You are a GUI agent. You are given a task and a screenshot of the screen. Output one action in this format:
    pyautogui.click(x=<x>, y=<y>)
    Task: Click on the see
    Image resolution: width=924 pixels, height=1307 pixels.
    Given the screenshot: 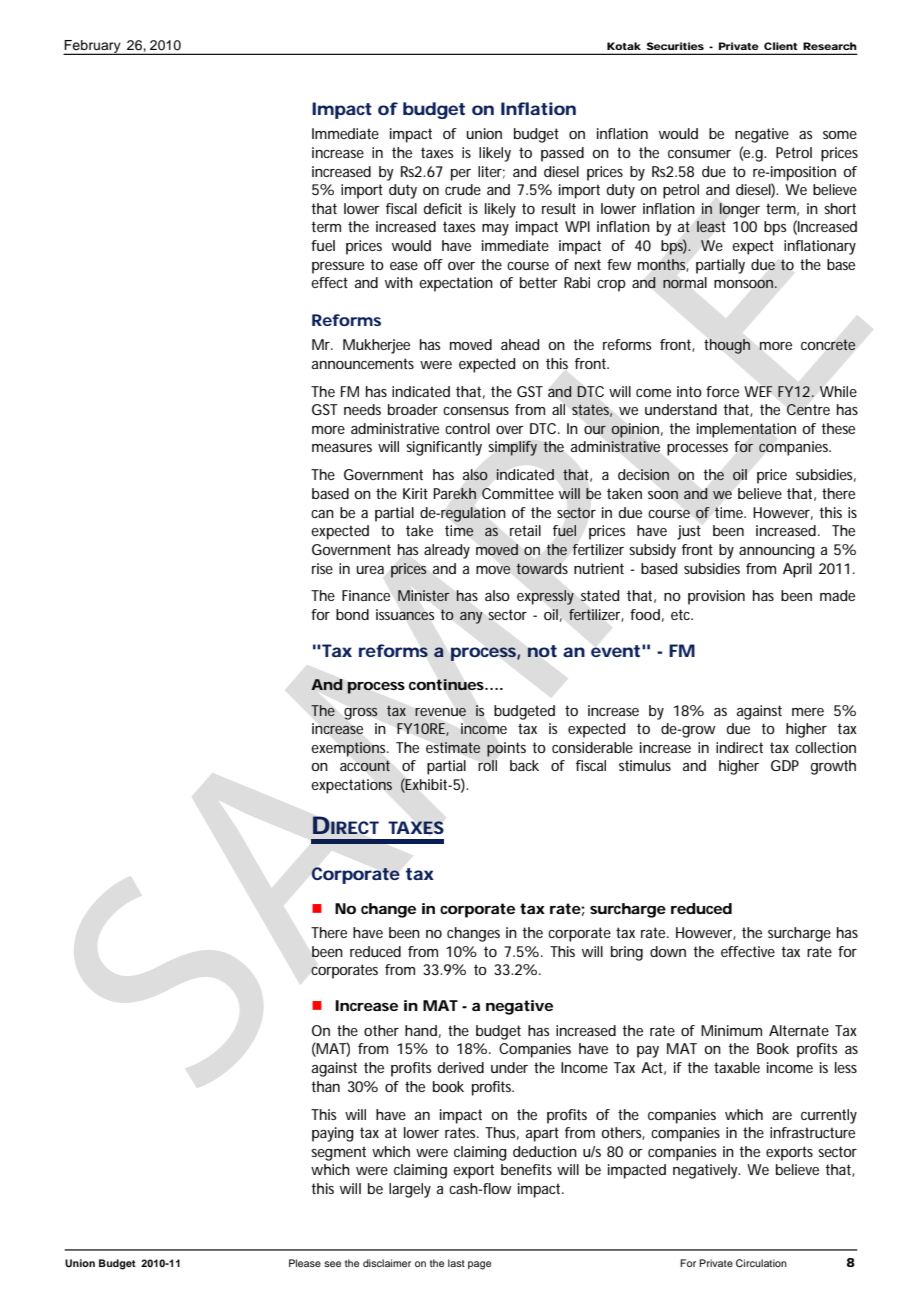 What is the action you would take?
    pyautogui.click(x=332, y=1264)
